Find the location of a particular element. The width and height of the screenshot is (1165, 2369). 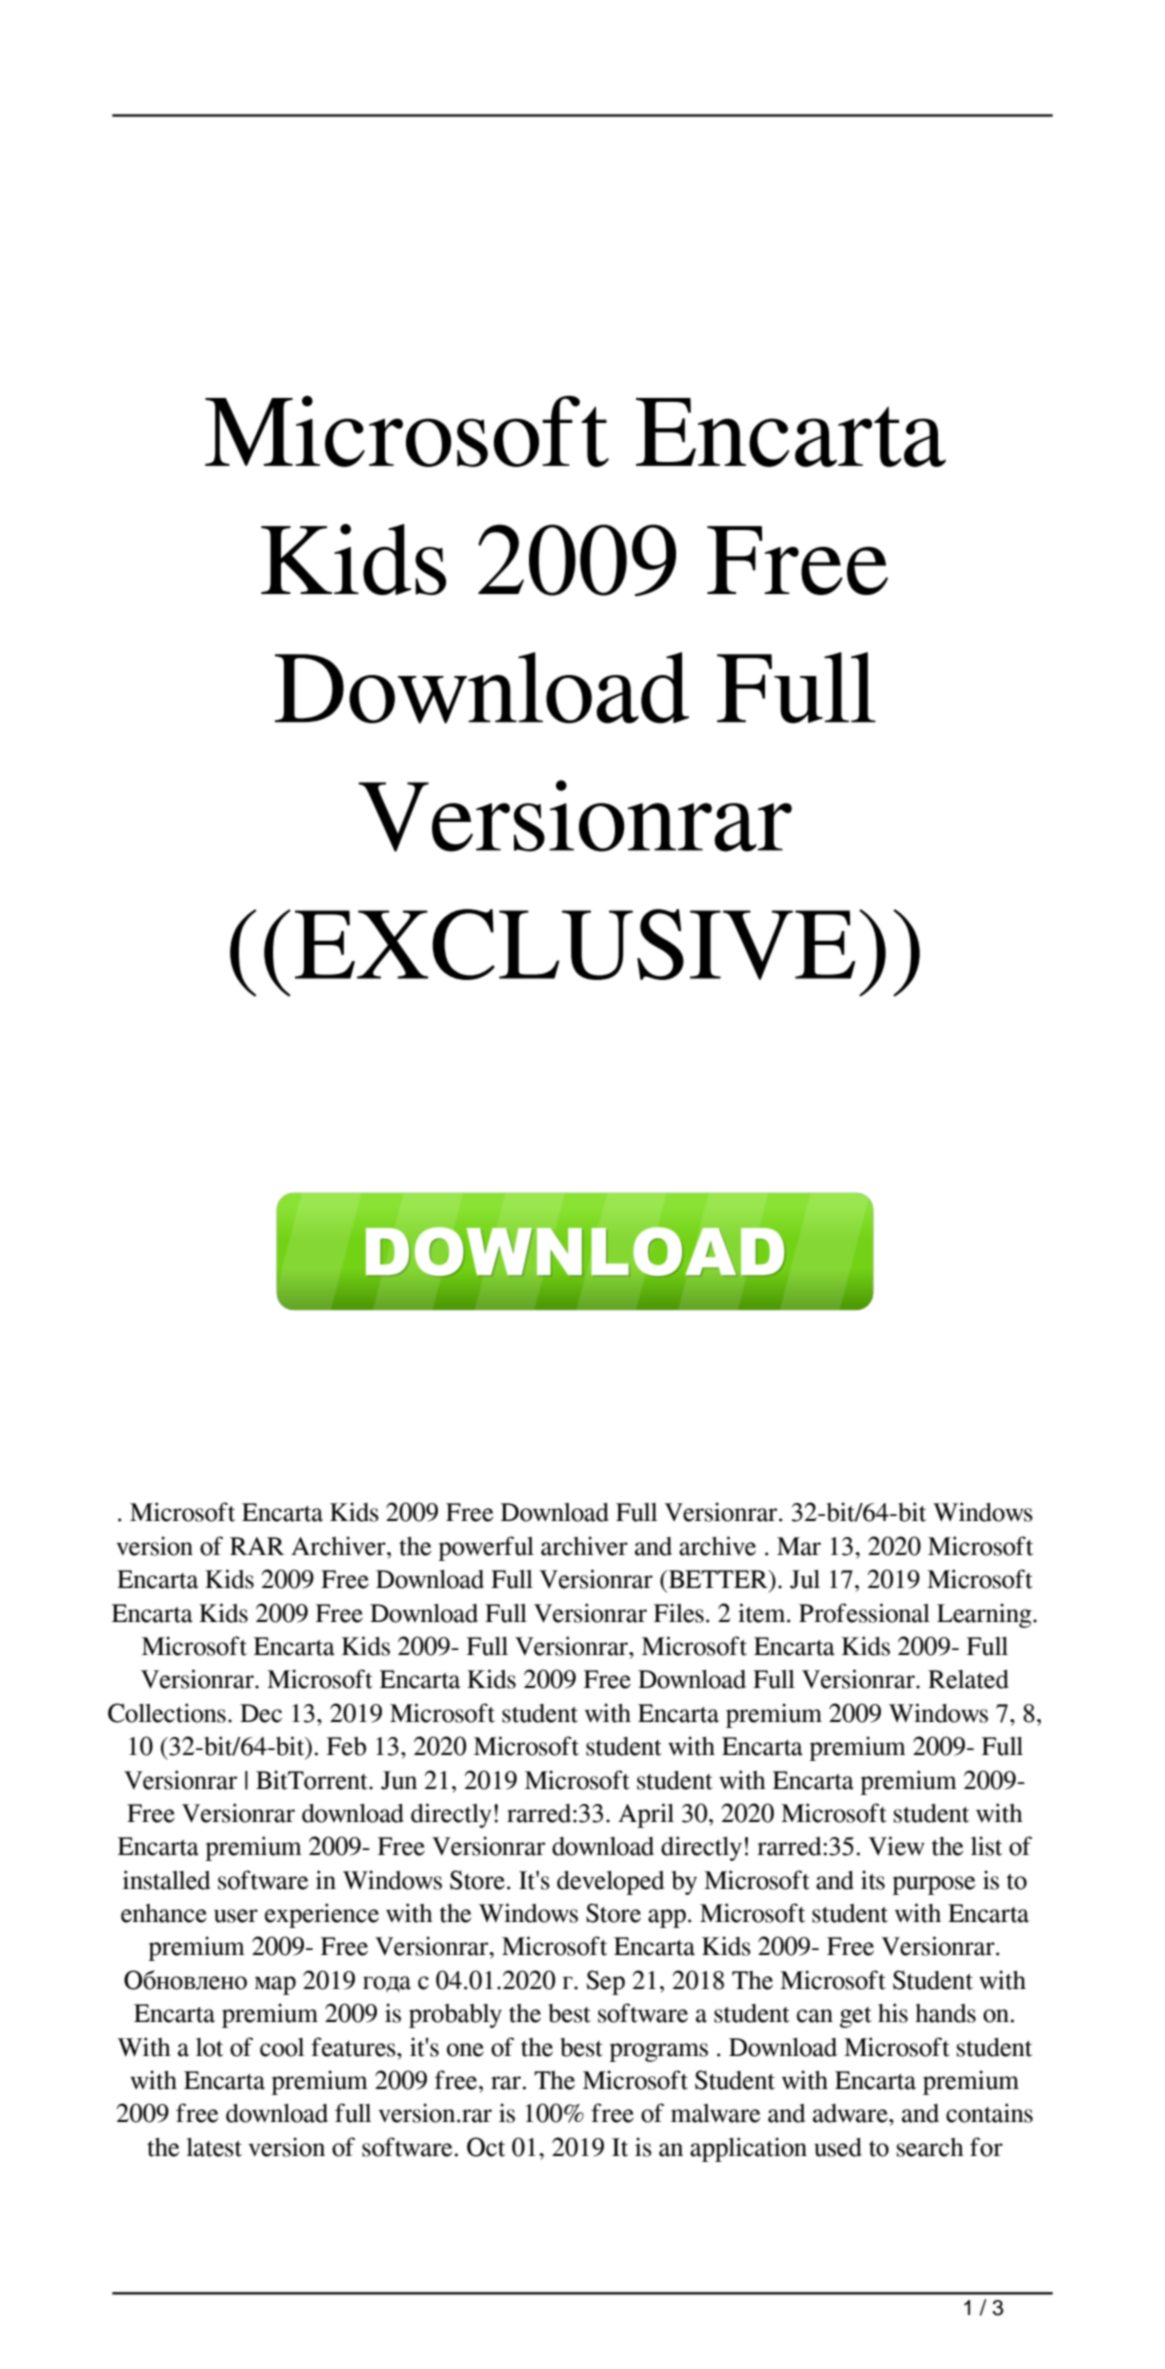

adware is located at coordinates (851, 2113).
